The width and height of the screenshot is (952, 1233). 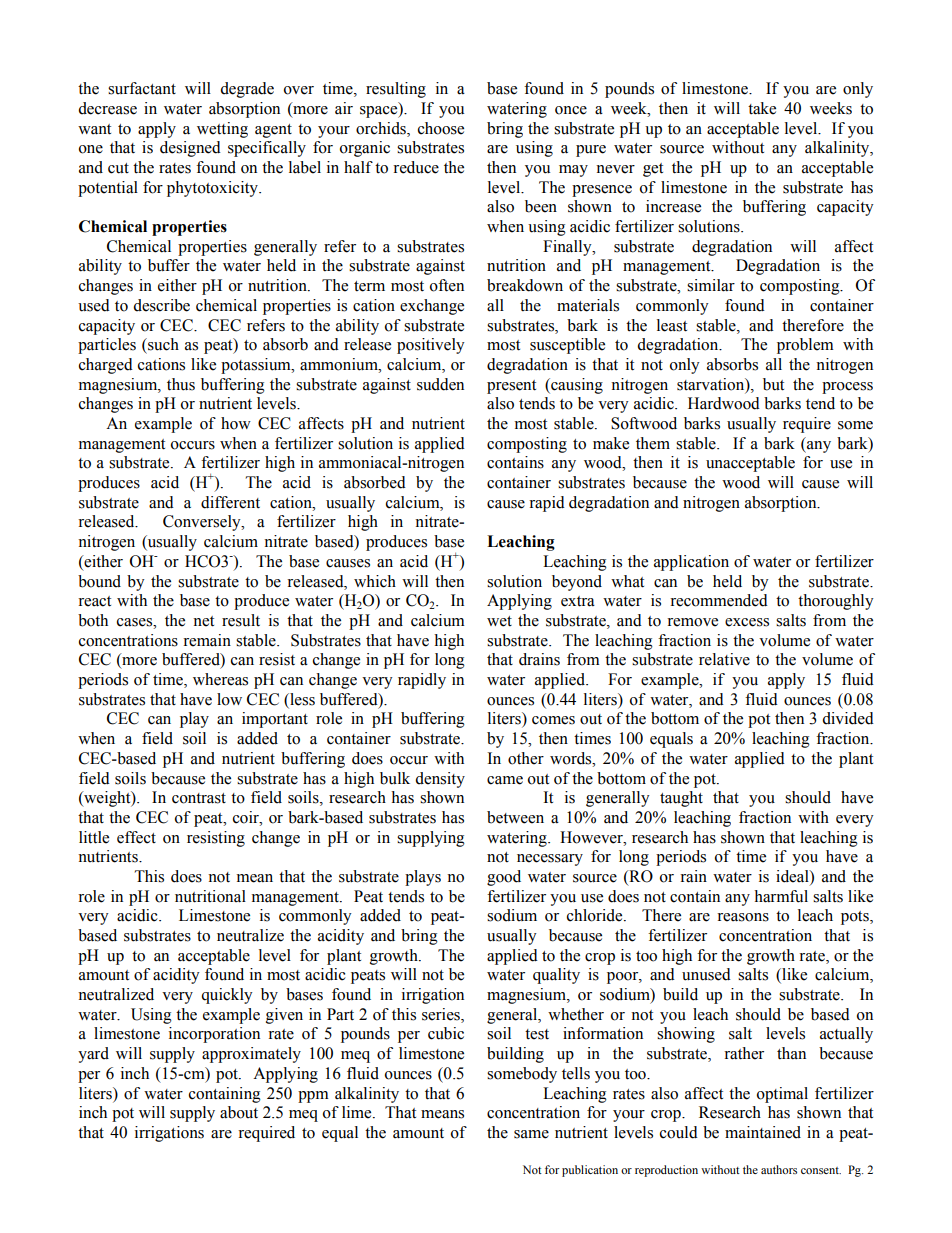 I want to click on harmful, so click(x=781, y=896).
